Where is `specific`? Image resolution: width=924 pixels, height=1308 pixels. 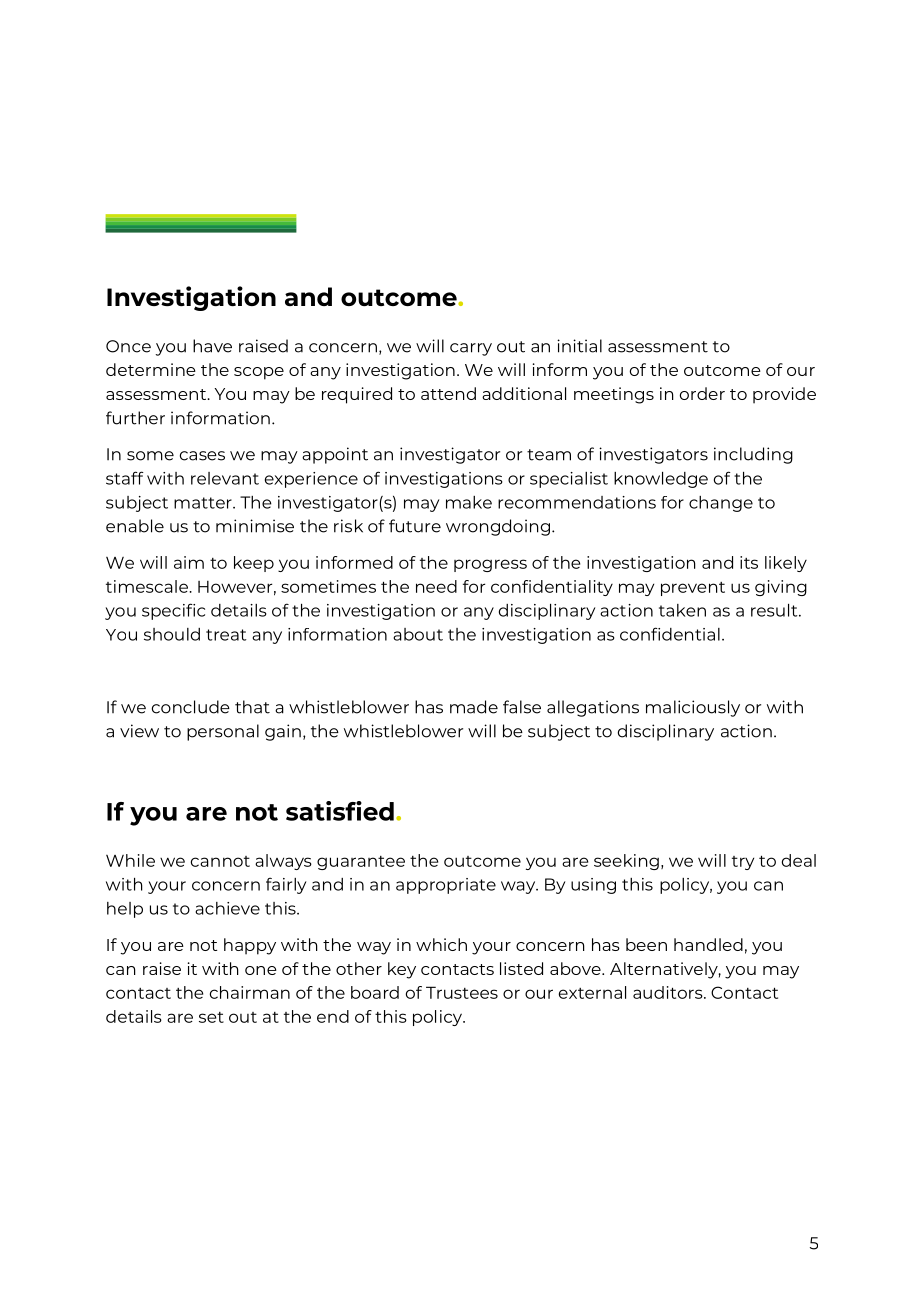
specific is located at coordinates (173, 611).
